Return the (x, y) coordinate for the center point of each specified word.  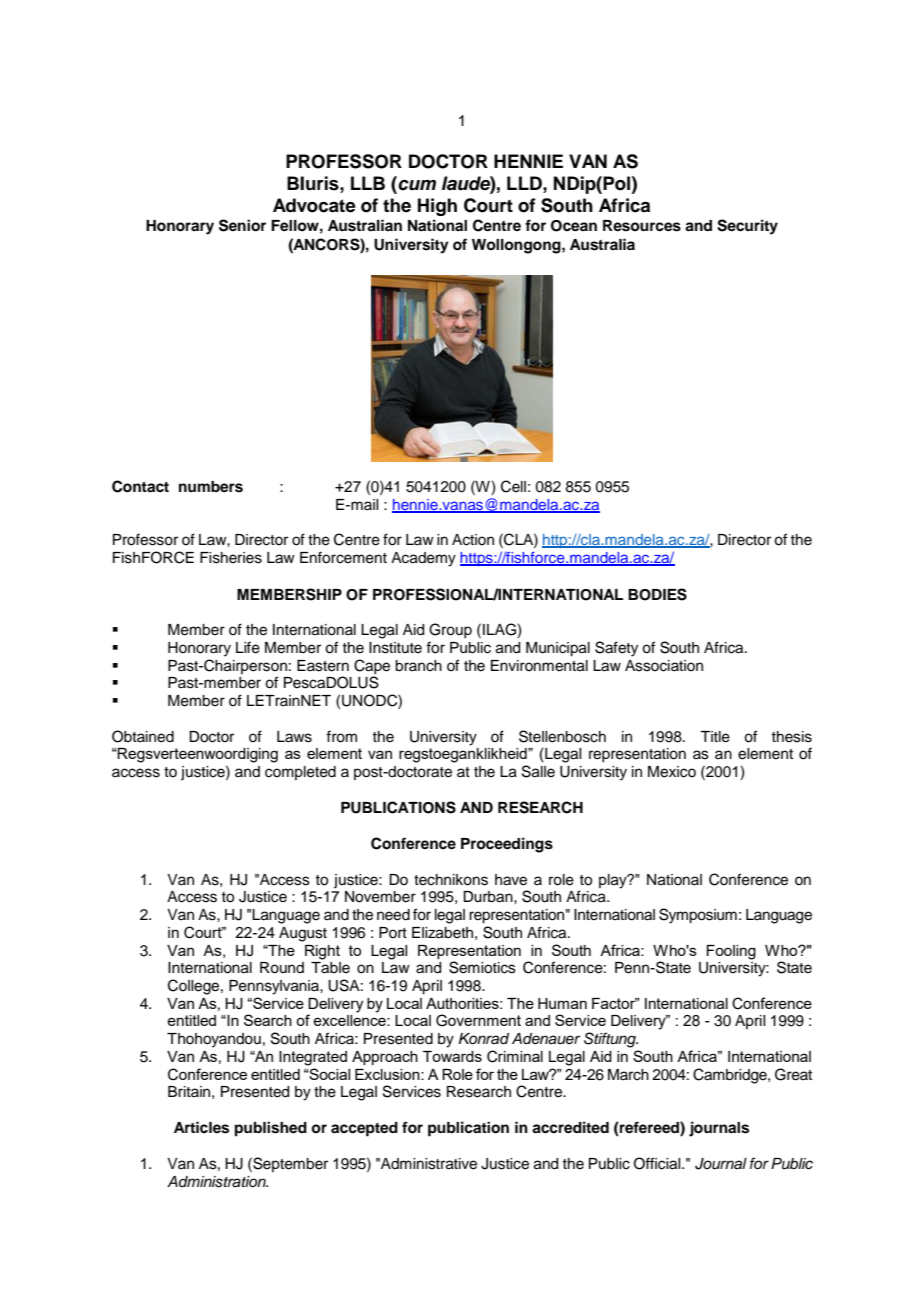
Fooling (731, 952)
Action (473, 540)
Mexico (672, 772)
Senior (242, 225)
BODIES (657, 594)
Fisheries (231, 558)
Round (282, 968)
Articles (201, 1127)
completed (300, 773)
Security (747, 227)
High (437, 207)
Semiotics (482, 967)
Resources (642, 226)
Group (450, 630)
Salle (538, 771)
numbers (211, 487)
